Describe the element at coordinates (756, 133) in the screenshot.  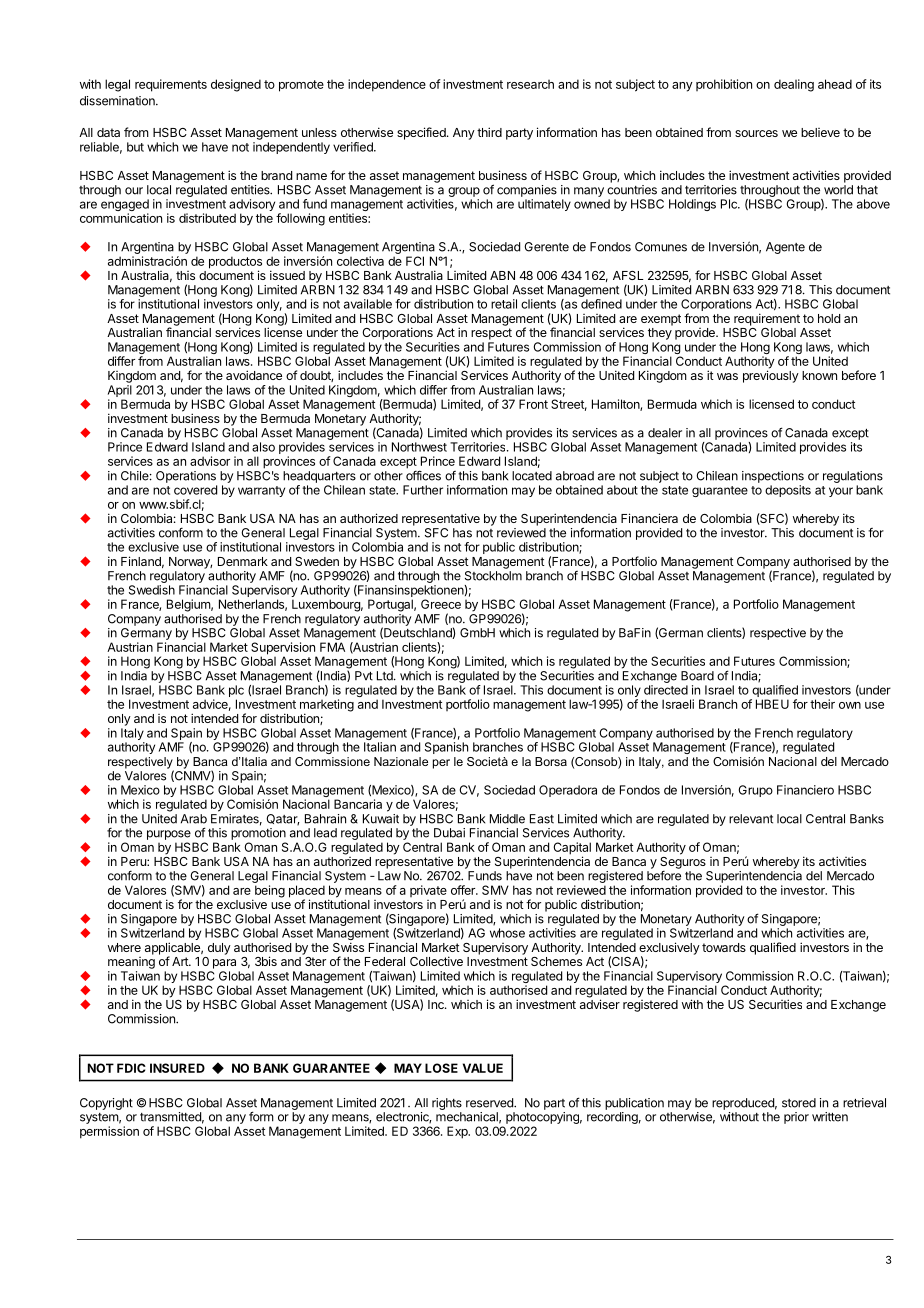
I see `sources` at that location.
